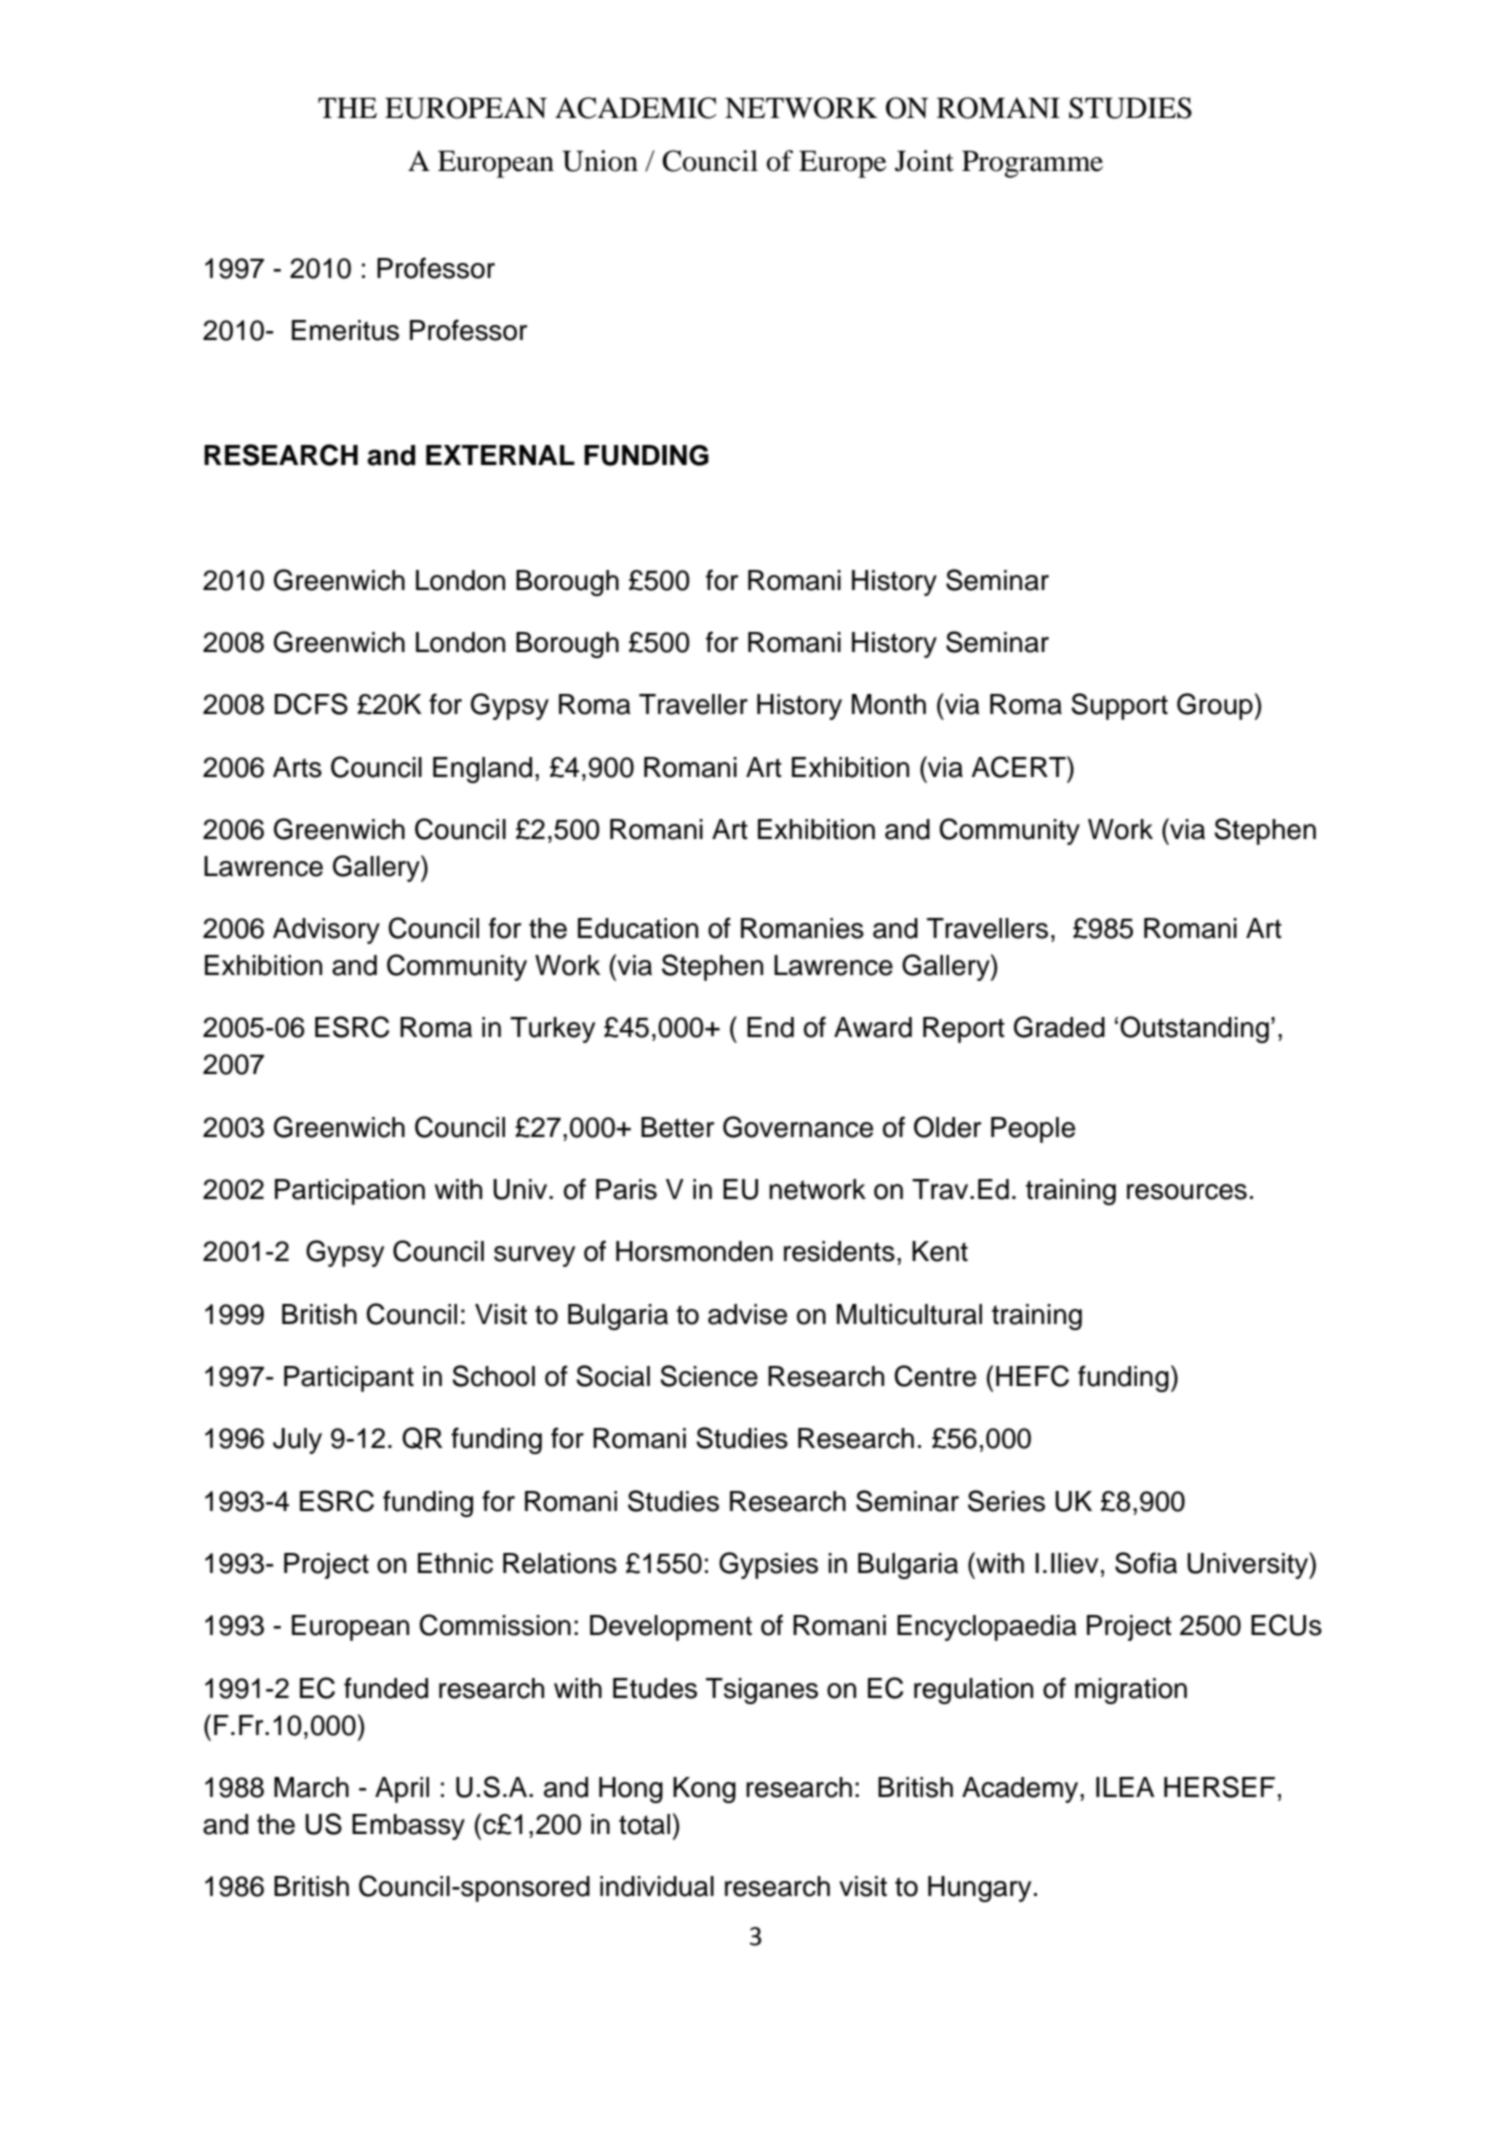  I want to click on advise, so click(747, 1314).
